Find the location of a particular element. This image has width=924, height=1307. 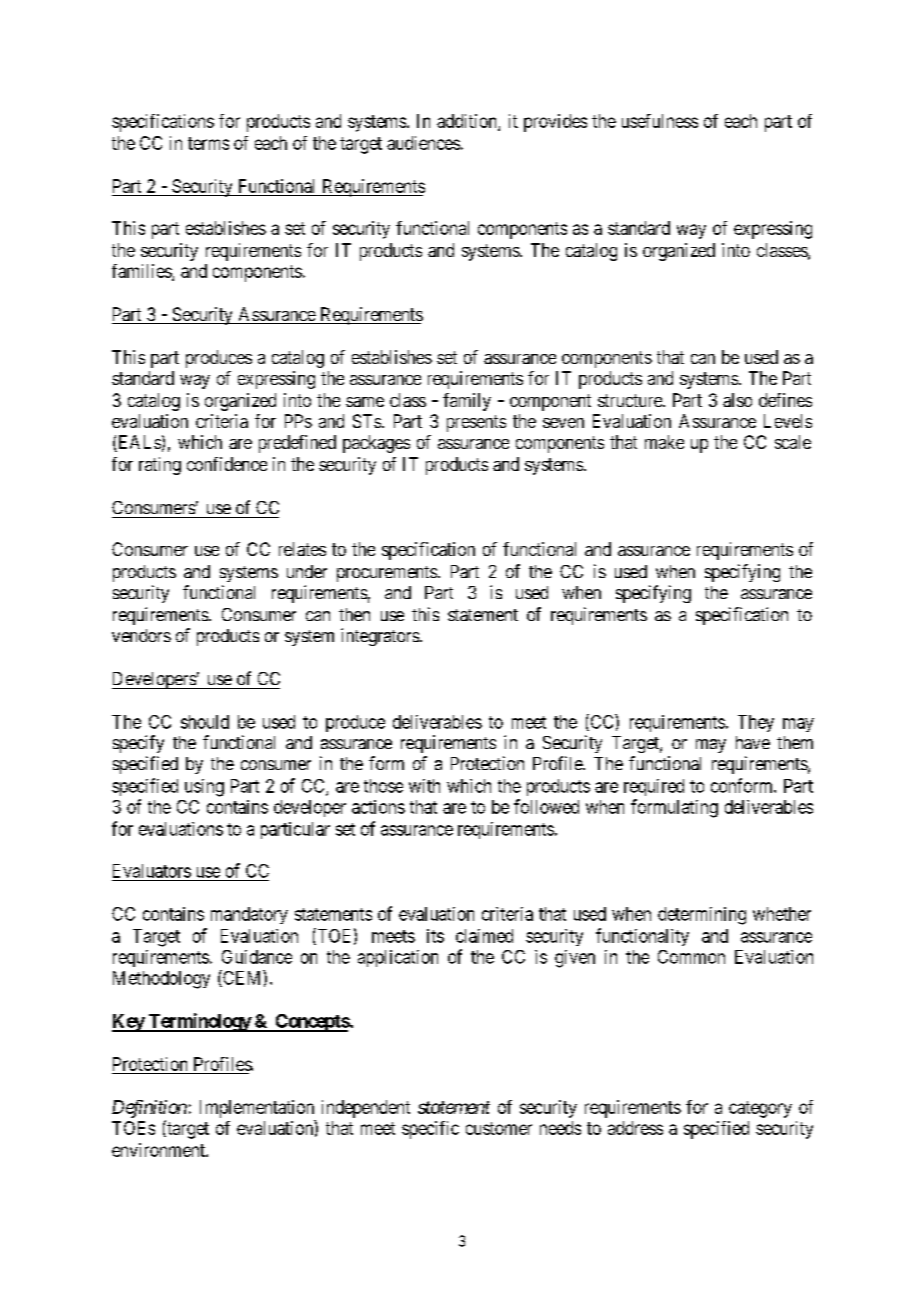

audiences is located at coordinates (423, 143).
